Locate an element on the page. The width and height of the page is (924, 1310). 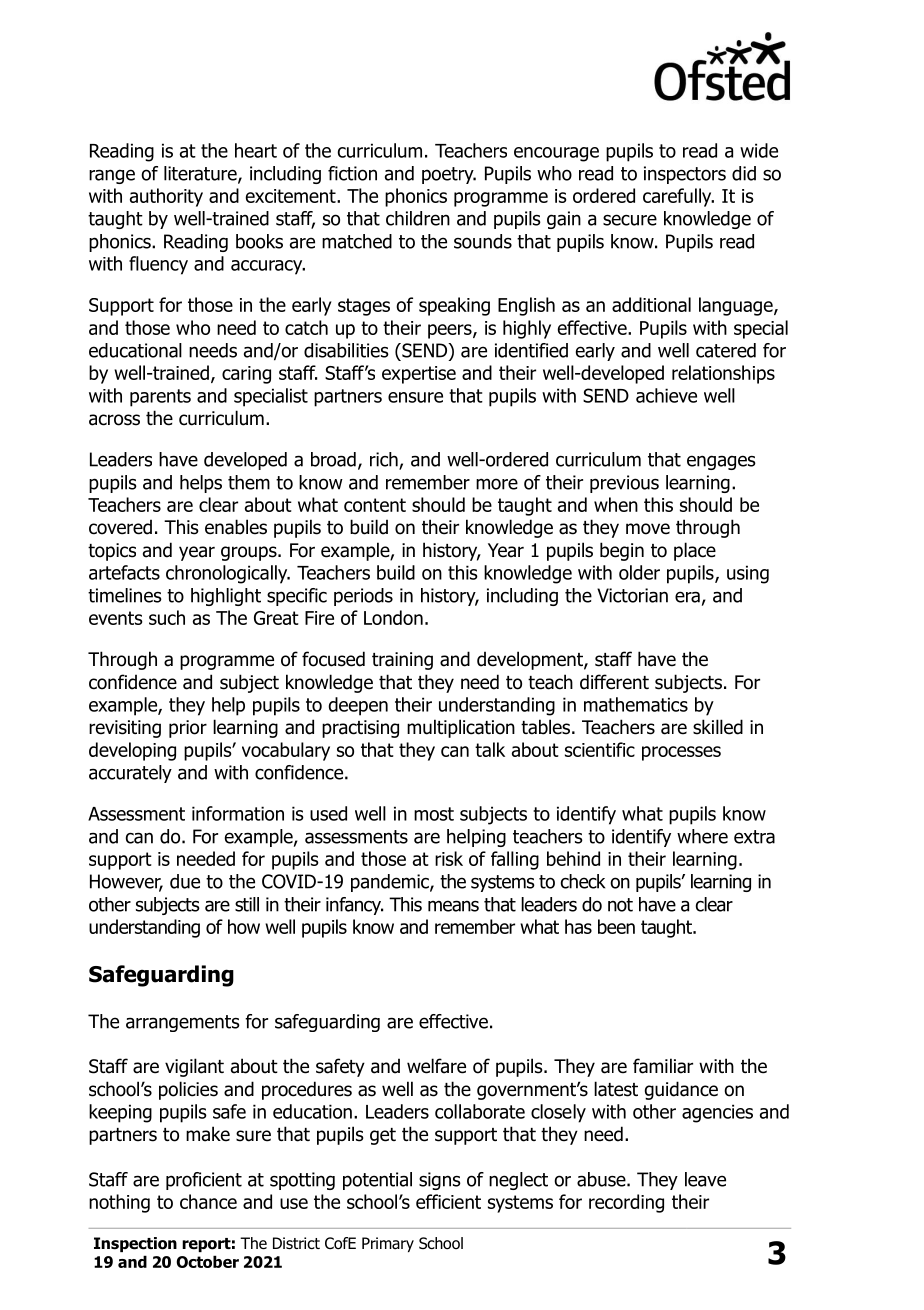
leave is located at coordinates (705, 1179).
